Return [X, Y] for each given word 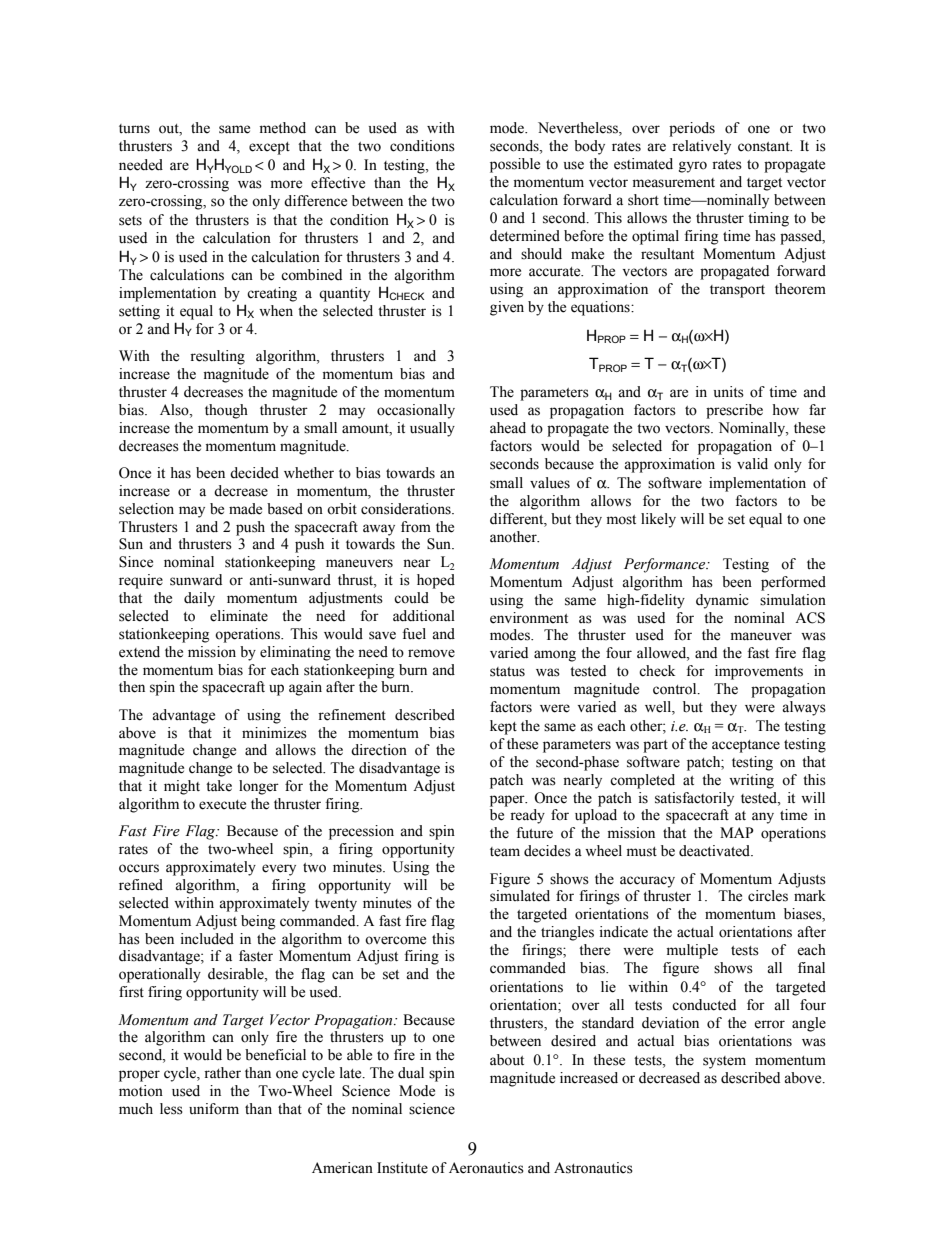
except [269, 148]
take [219, 786]
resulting [217, 357]
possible [515, 165]
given [507, 308]
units [729, 392]
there [594, 950]
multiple [692, 951]
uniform [214, 1109]
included [207, 939]
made [245, 509]
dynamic [722, 601]
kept [503, 727]
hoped [436, 581]
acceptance [746, 746]
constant [765, 147]
